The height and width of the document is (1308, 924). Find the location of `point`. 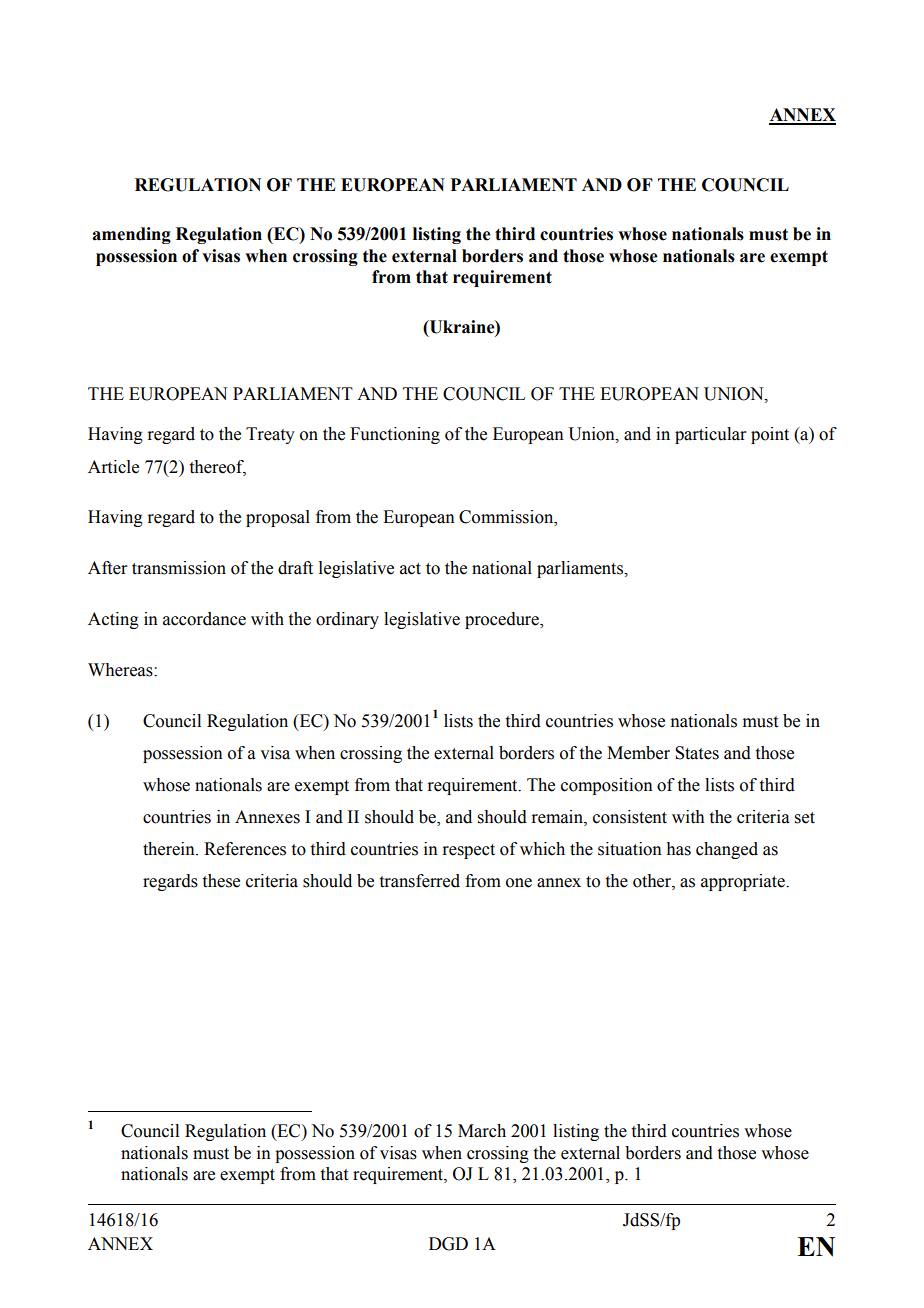

point is located at coordinates (770, 435).
